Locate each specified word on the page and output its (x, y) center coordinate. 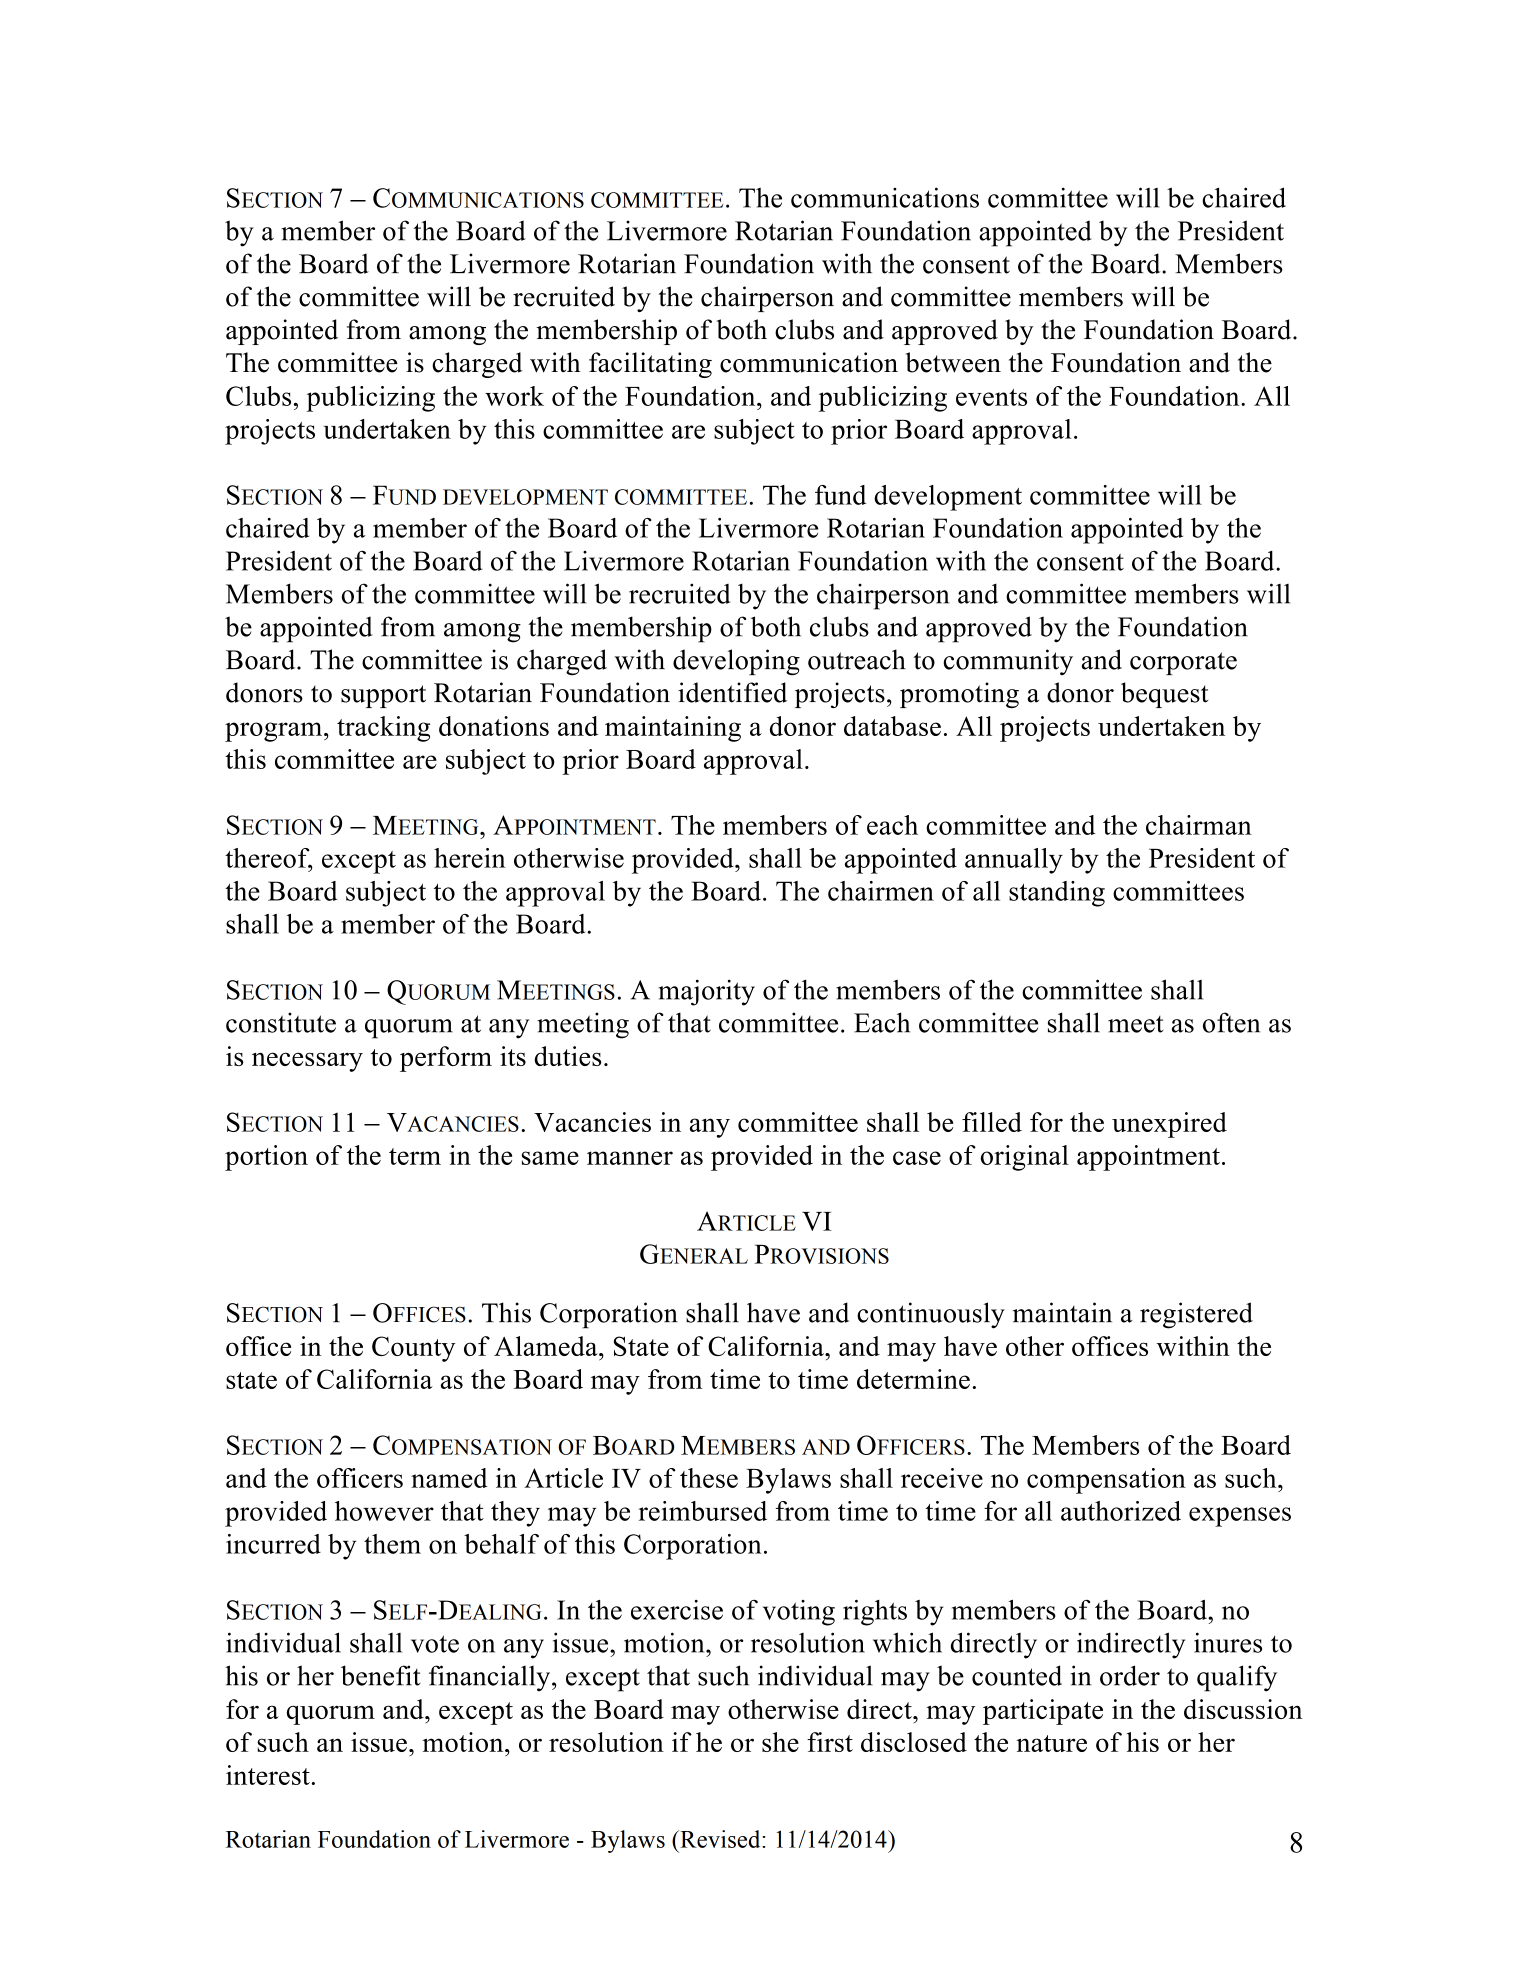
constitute (281, 1022)
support (383, 696)
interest (268, 1775)
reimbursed (702, 1511)
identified (732, 692)
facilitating (650, 365)
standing (1057, 894)
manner (630, 1158)
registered (1196, 1315)
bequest (1164, 695)
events (991, 397)
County (413, 1349)
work (514, 396)
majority (706, 992)
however (384, 1511)
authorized (1121, 1511)
